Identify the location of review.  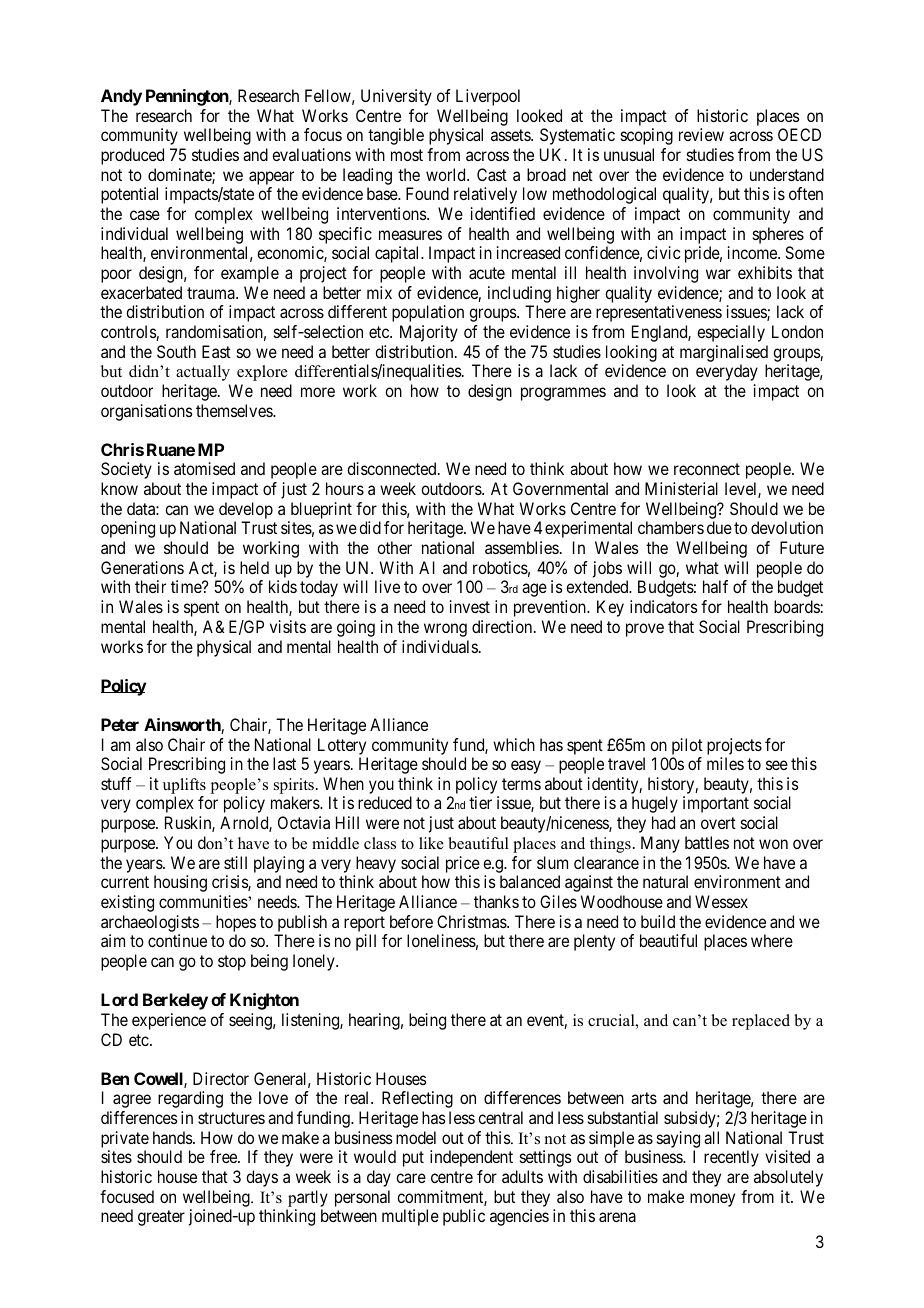
(701, 134).
